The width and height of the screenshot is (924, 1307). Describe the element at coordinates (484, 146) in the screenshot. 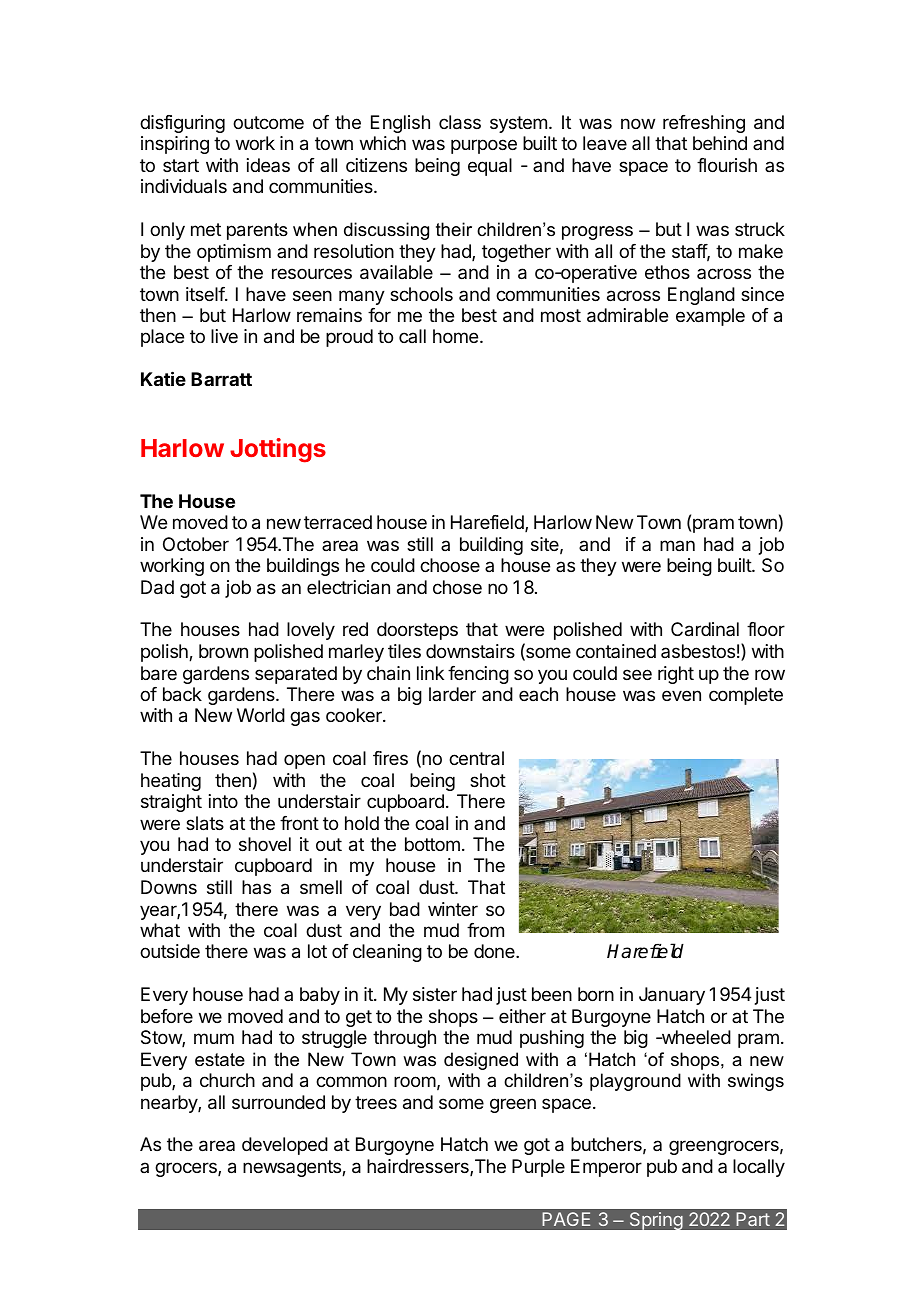

I see `purpose` at that location.
